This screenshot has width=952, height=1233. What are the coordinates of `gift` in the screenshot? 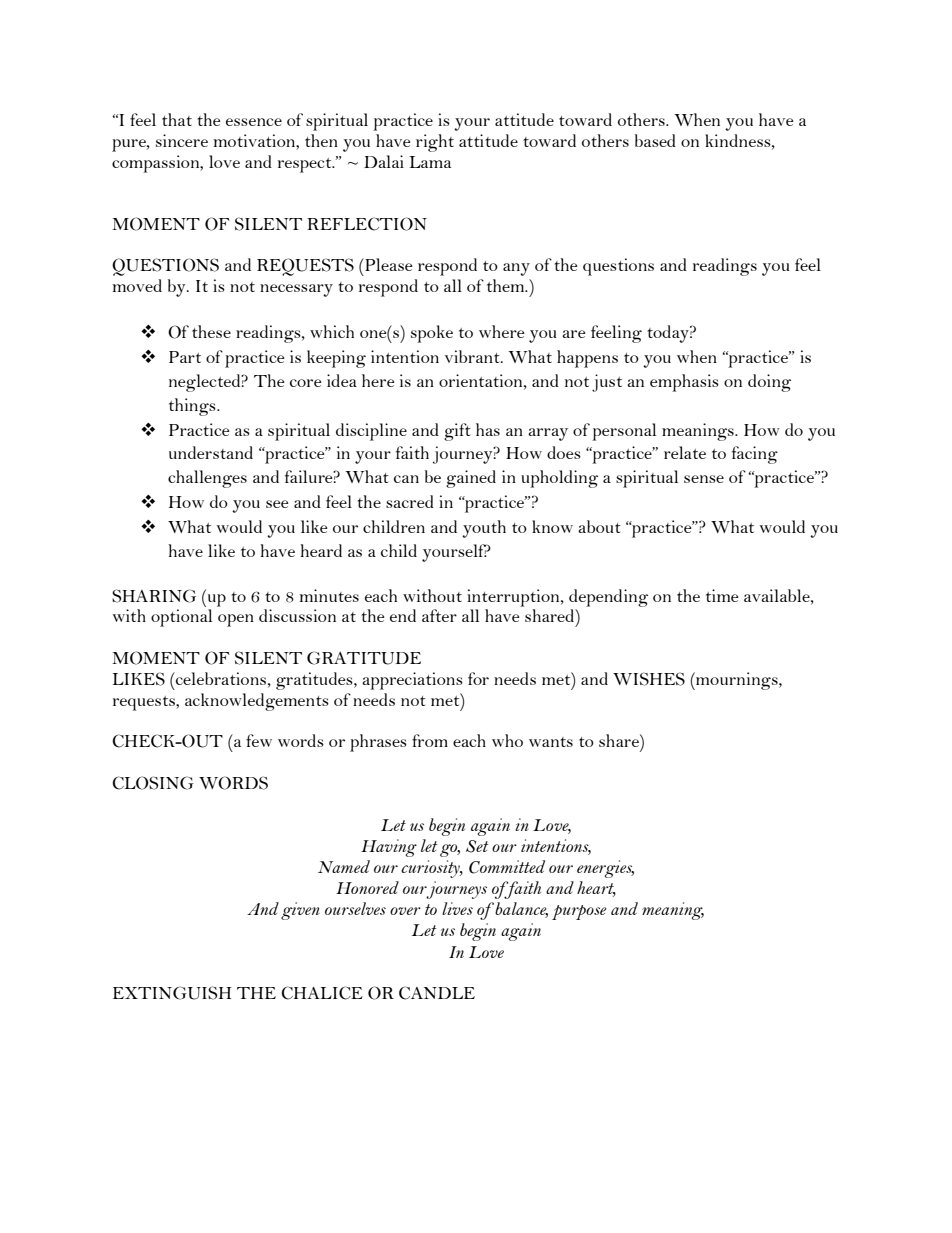 It's located at (457, 432).
